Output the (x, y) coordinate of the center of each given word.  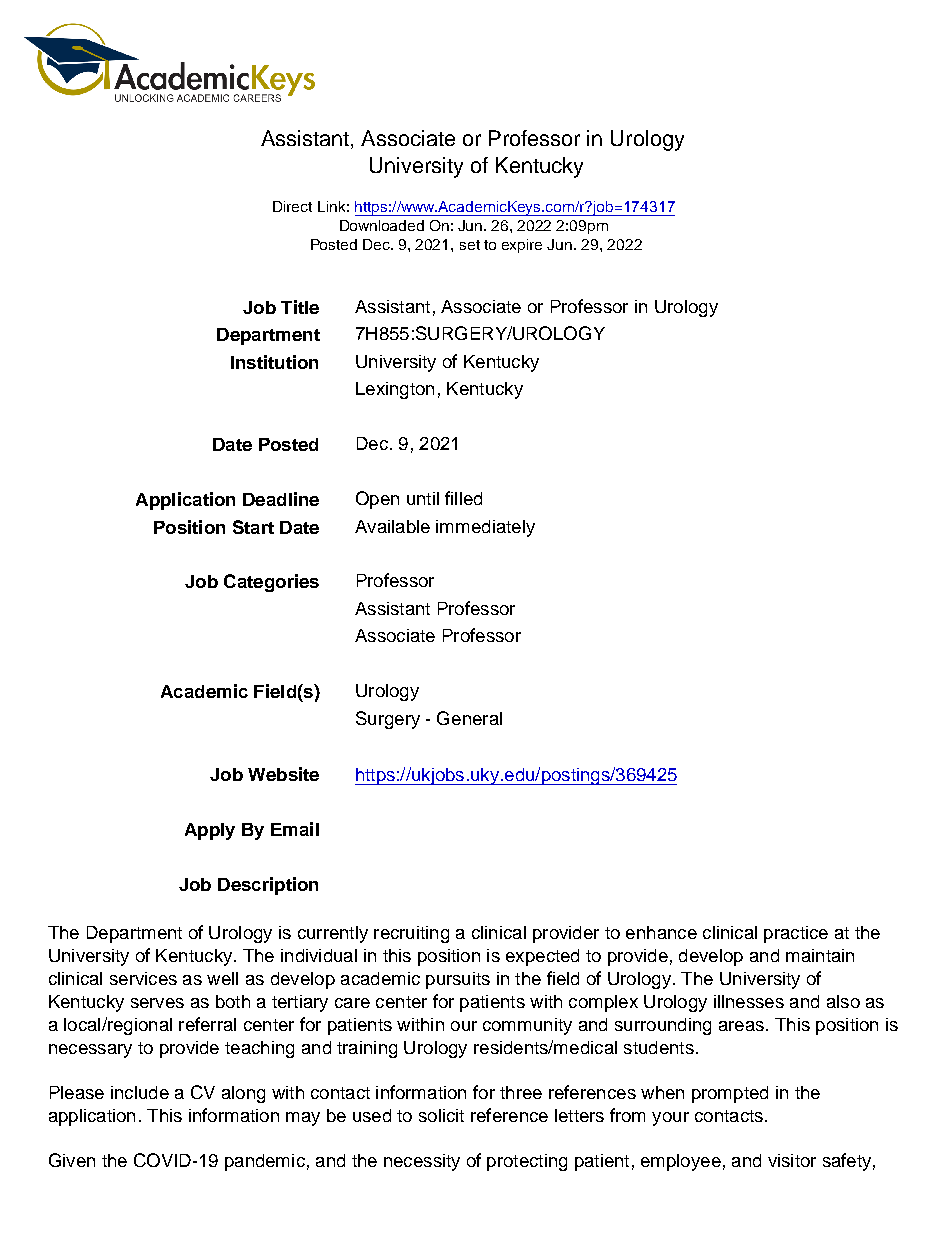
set (470, 245)
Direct (292, 206)
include (140, 1092)
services (143, 978)
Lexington (395, 390)
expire (522, 246)
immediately (485, 528)
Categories (271, 583)
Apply (210, 831)
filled (463, 498)
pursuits (458, 980)
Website (283, 774)
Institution (274, 362)
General (469, 718)
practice (796, 934)
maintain (820, 955)
